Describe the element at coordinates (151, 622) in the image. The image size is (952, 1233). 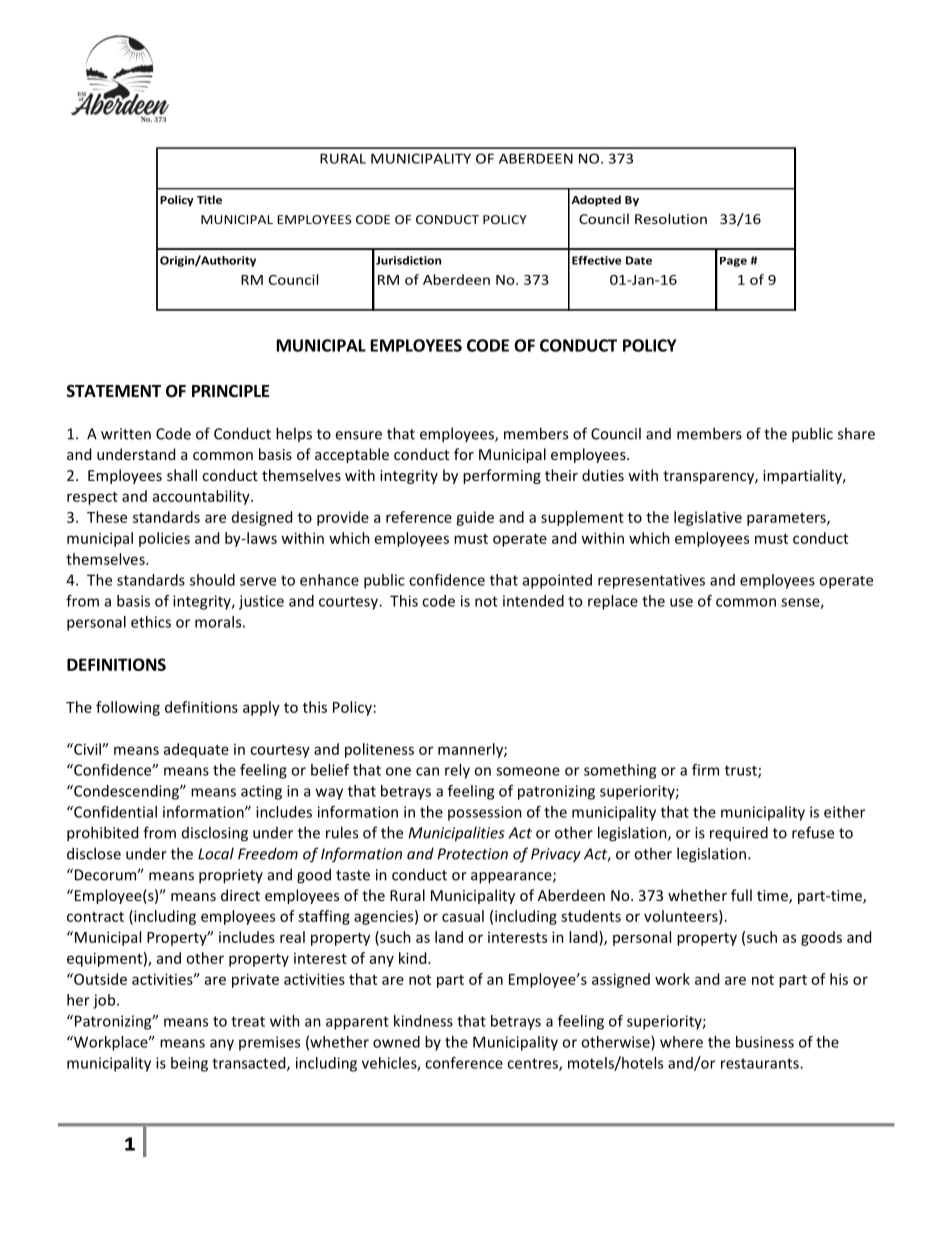
I see `ethics` at that location.
